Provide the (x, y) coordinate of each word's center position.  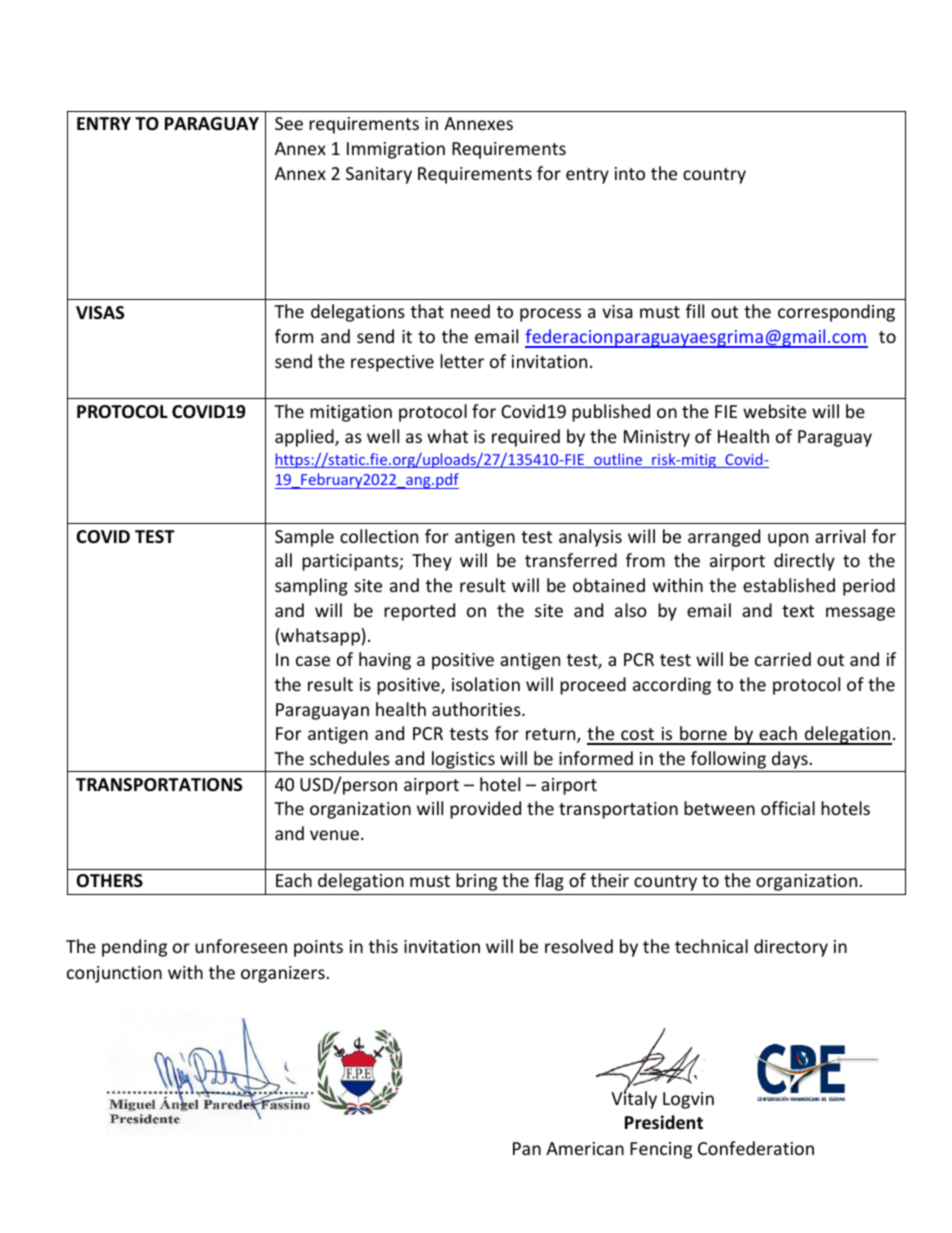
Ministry (657, 438)
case (313, 661)
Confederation (756, 1148)
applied (305, 438)
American (585, 1148)
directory (791, 948)
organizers (283, 974)
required (526, 438)
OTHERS (109, 881)
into (630, 173)
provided (485, 810)
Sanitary (379, 175)
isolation (486, 684)
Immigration (396, 150)
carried (783, 659)
